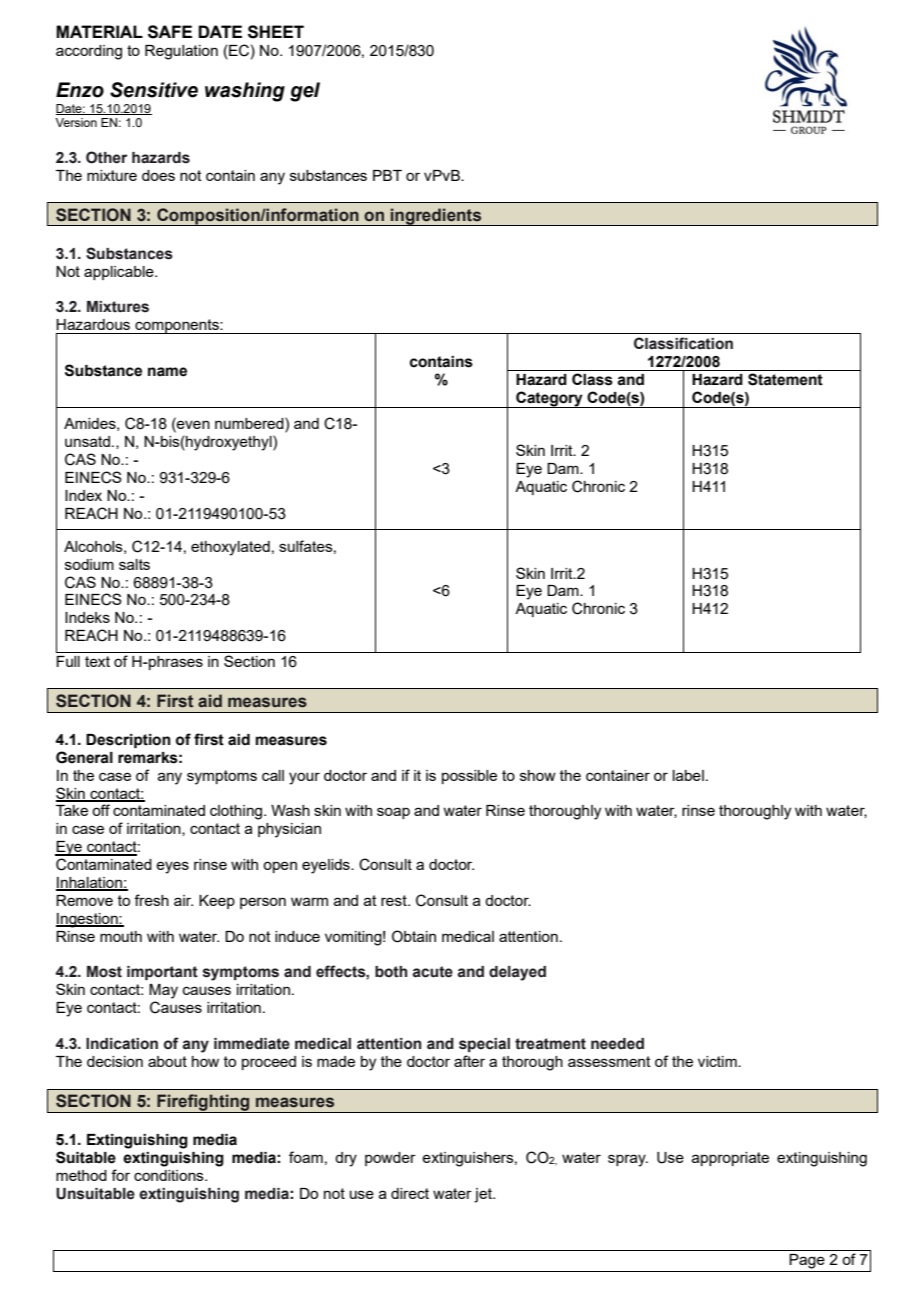 This screenshot has height=1308, width=924. I want to click on powder, so click(390, 1159).
